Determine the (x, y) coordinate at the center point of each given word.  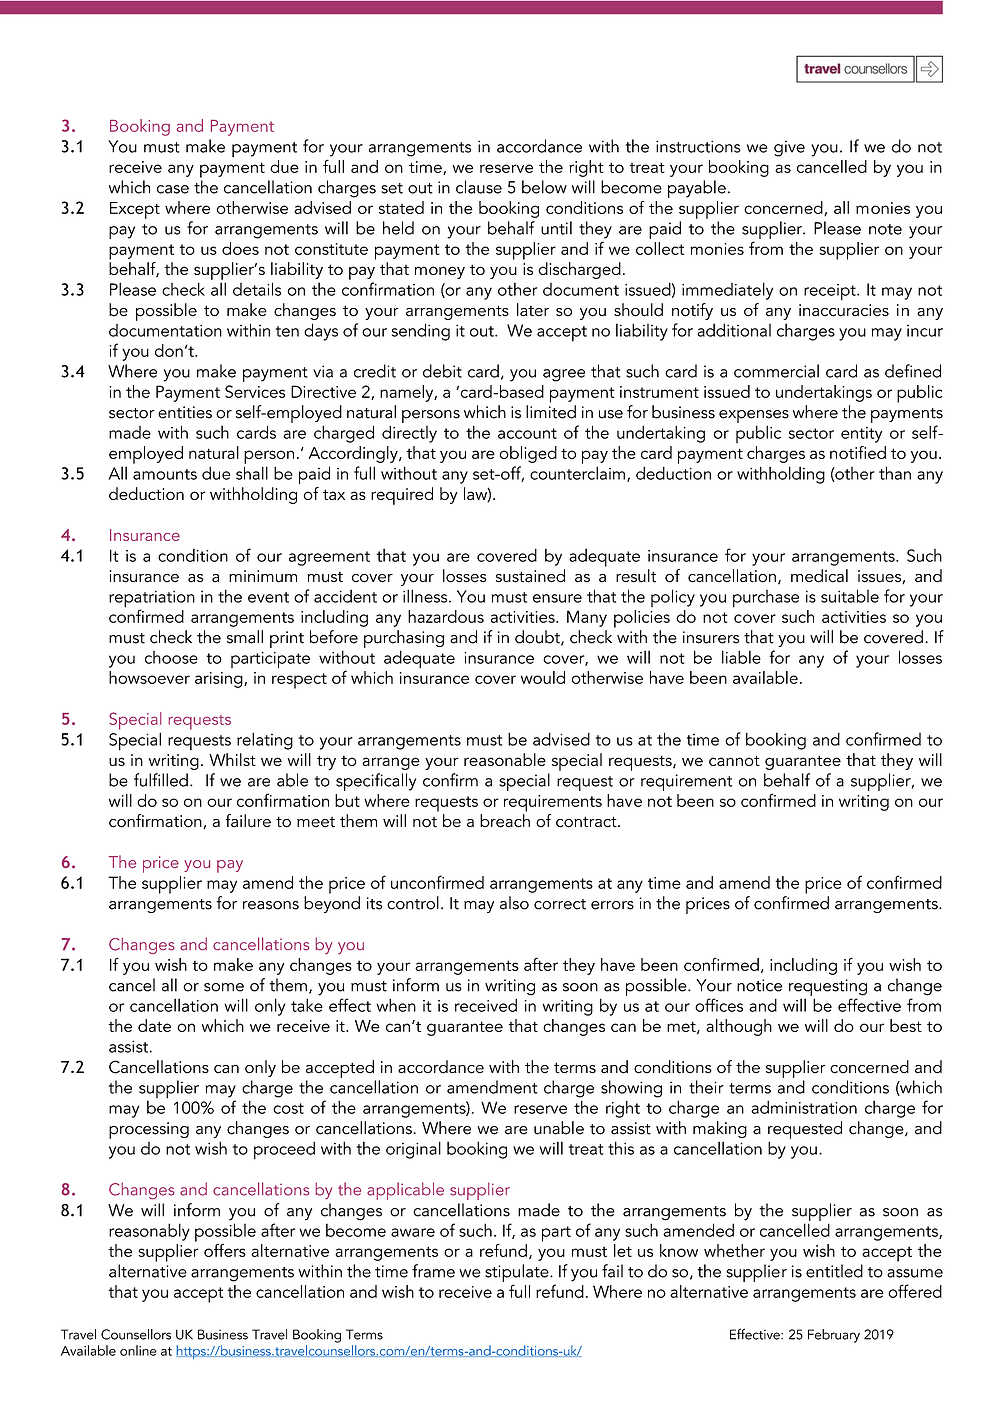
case (173, 189)
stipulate (518, 1273)
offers (225, 1250)
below (544, 187)
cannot (734, 760)
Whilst (232, 759)
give (789, 148)
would (543, 677)
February (834, 1336)
